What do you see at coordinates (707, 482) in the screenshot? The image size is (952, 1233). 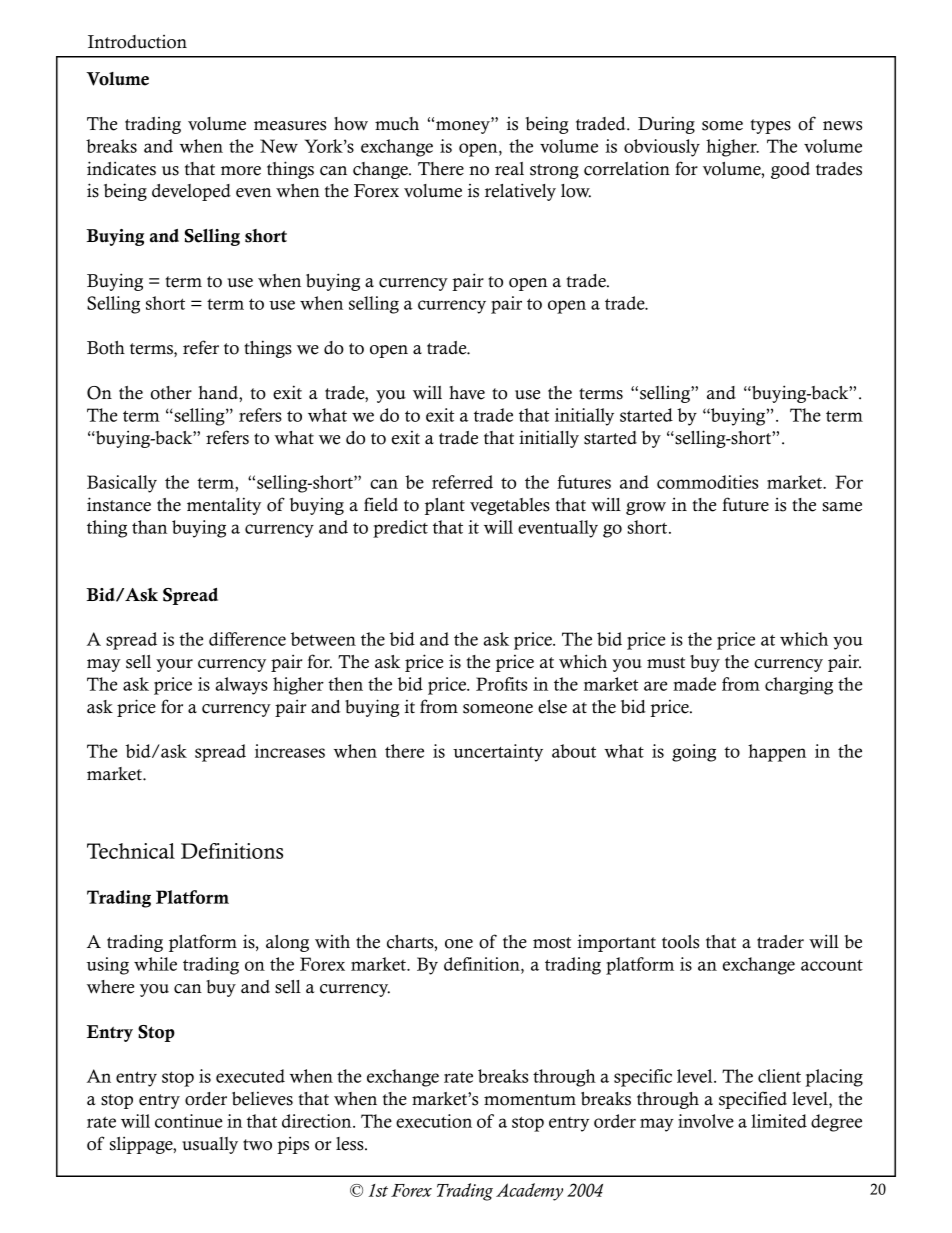 I see `commodities` at bounding box center [707, 482].
